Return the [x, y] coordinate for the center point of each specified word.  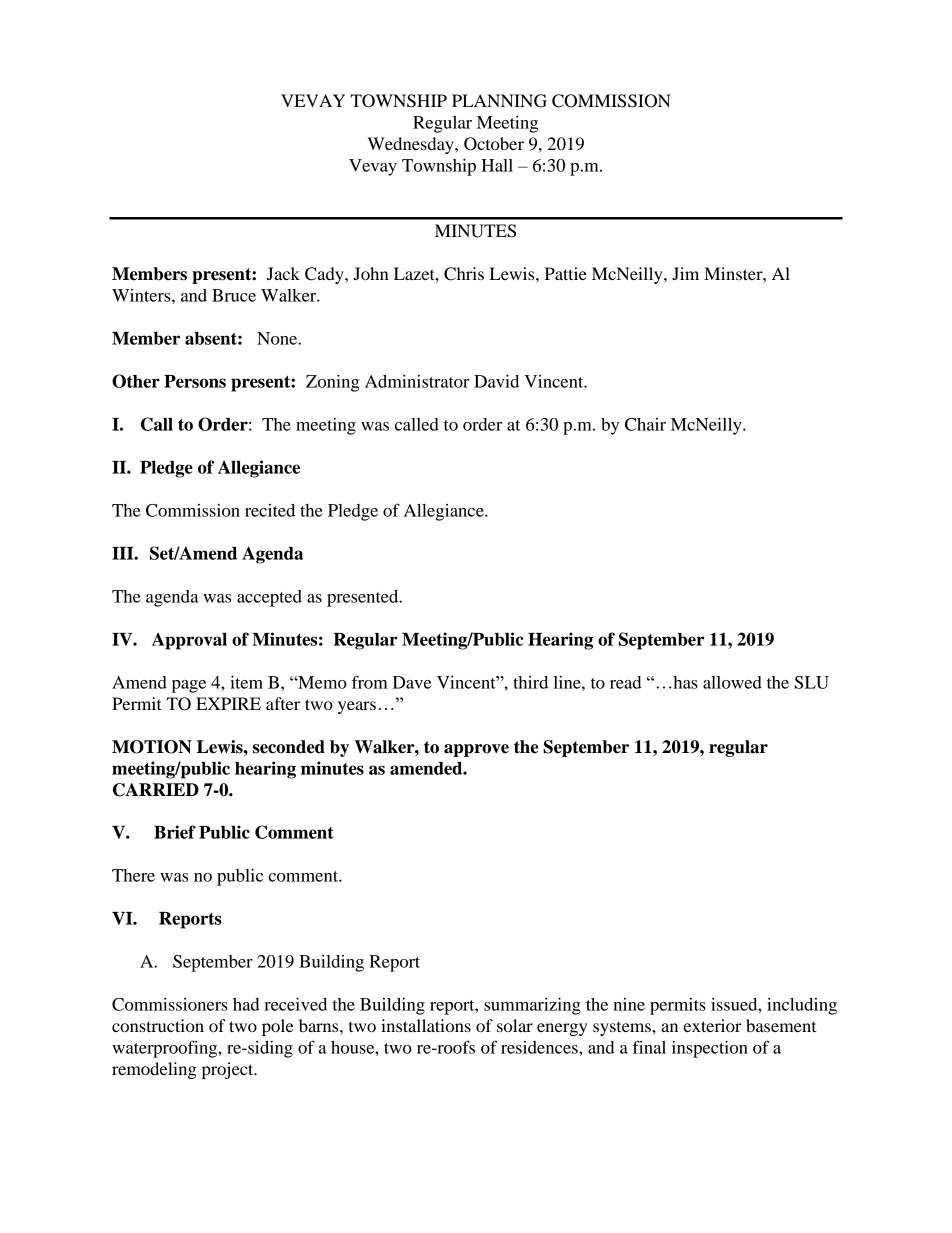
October [494, 144]
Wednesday [411, 145]
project [229, 1070]
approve [476, 750]
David [496, 381]
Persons [195, 381]
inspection [710, 1049]
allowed [732, 682]
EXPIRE [228, 703]
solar [515, 1025]
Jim [685, 273]
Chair [645, 424]
